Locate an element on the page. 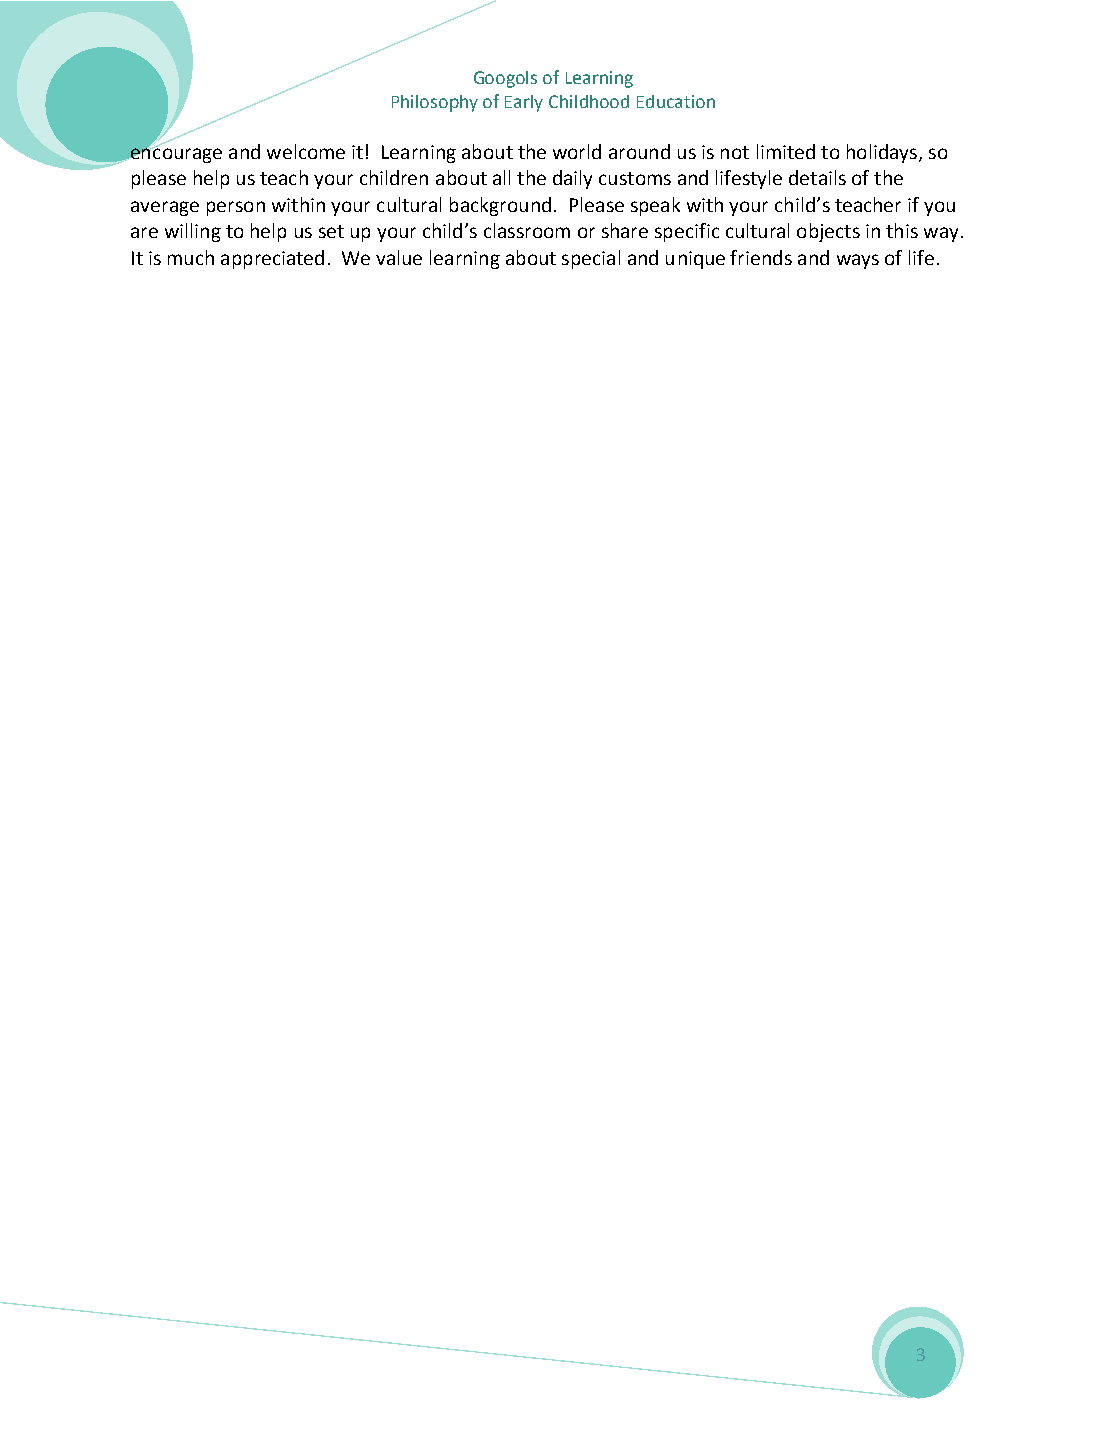  Education is located at coordinates (676, 101).
